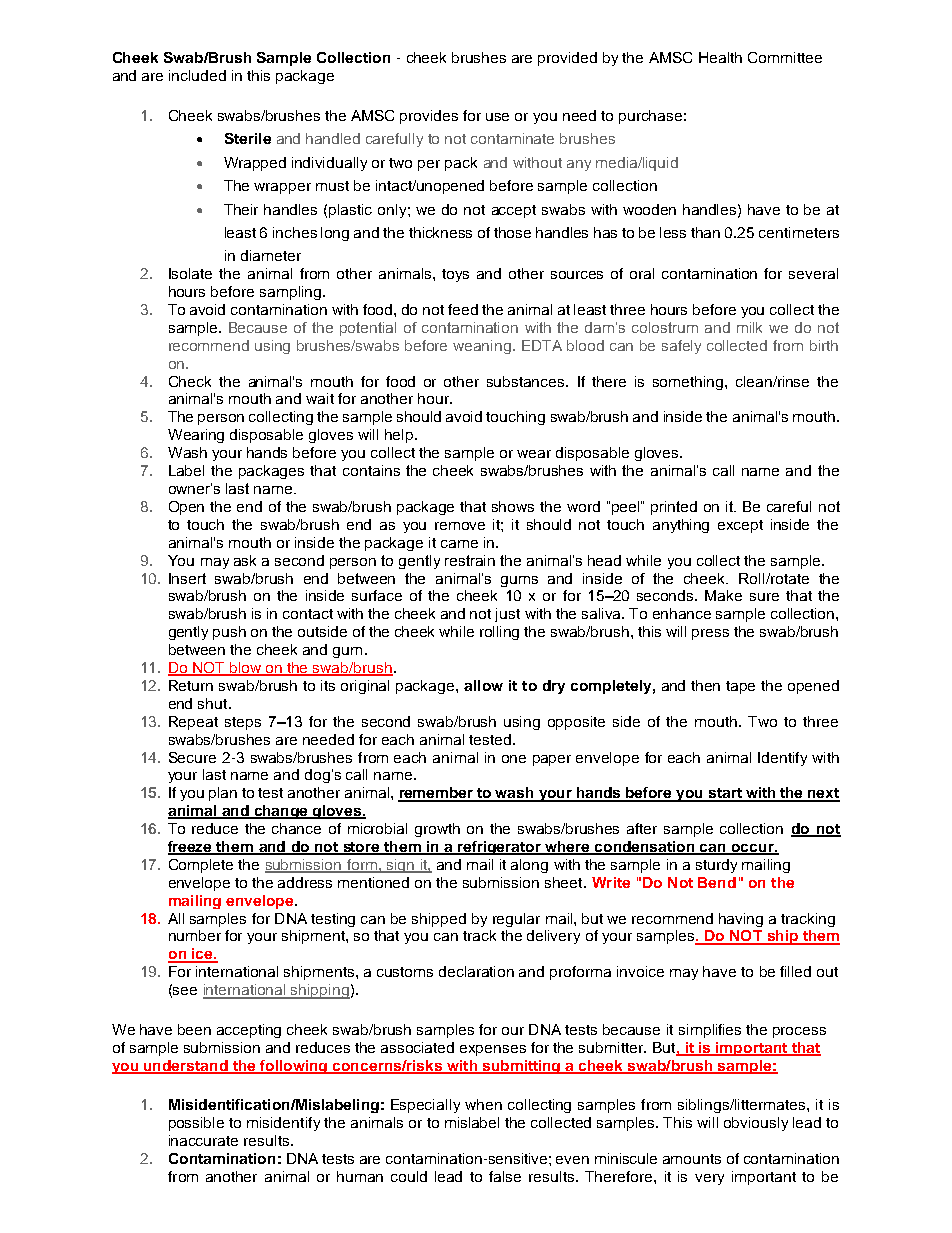  Describe the element at coordinates (717, 882) in the screenshot. I see `Bend` at that location.
